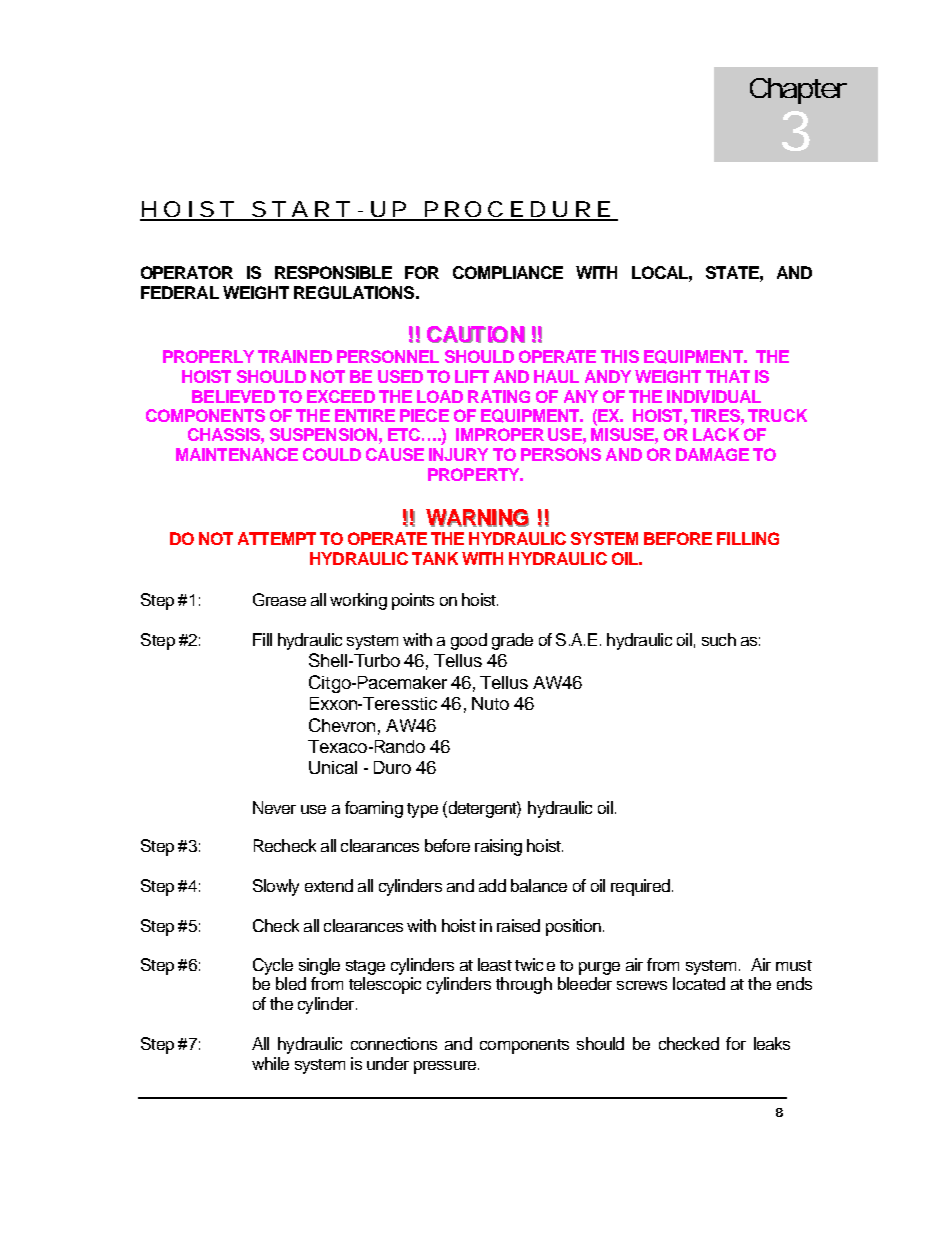 The width and height of the image is (952, 1233). I want to click on START, so click(300, 210).
